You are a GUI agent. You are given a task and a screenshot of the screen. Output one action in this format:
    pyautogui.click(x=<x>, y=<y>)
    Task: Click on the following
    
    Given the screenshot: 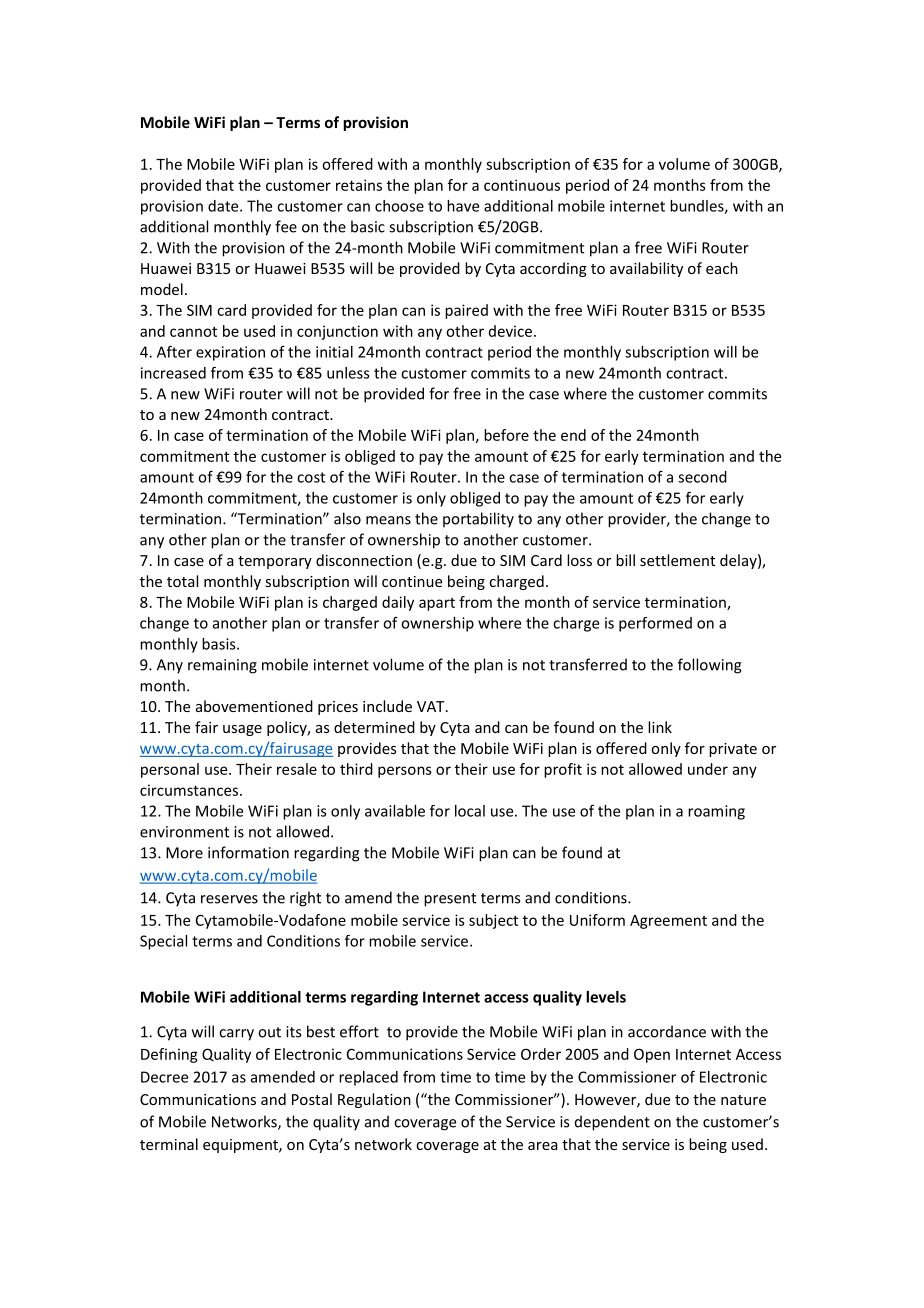 What is the action you would take?
    pyautogui.click(x=710, y=666)
